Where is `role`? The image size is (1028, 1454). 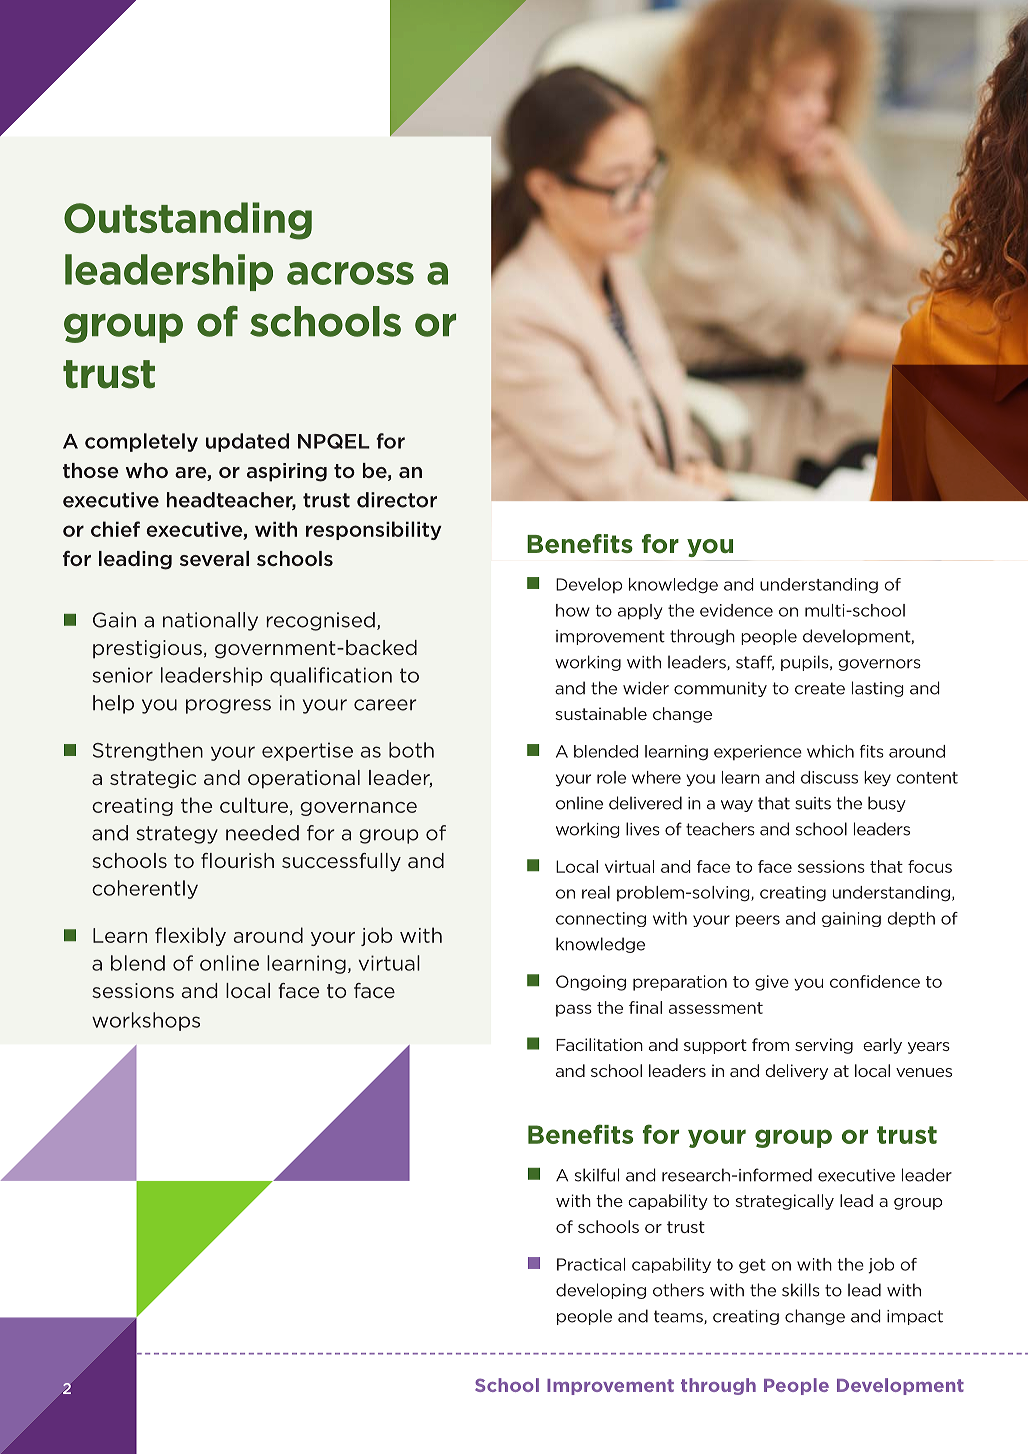 role is located at coordinates (611, 777).
